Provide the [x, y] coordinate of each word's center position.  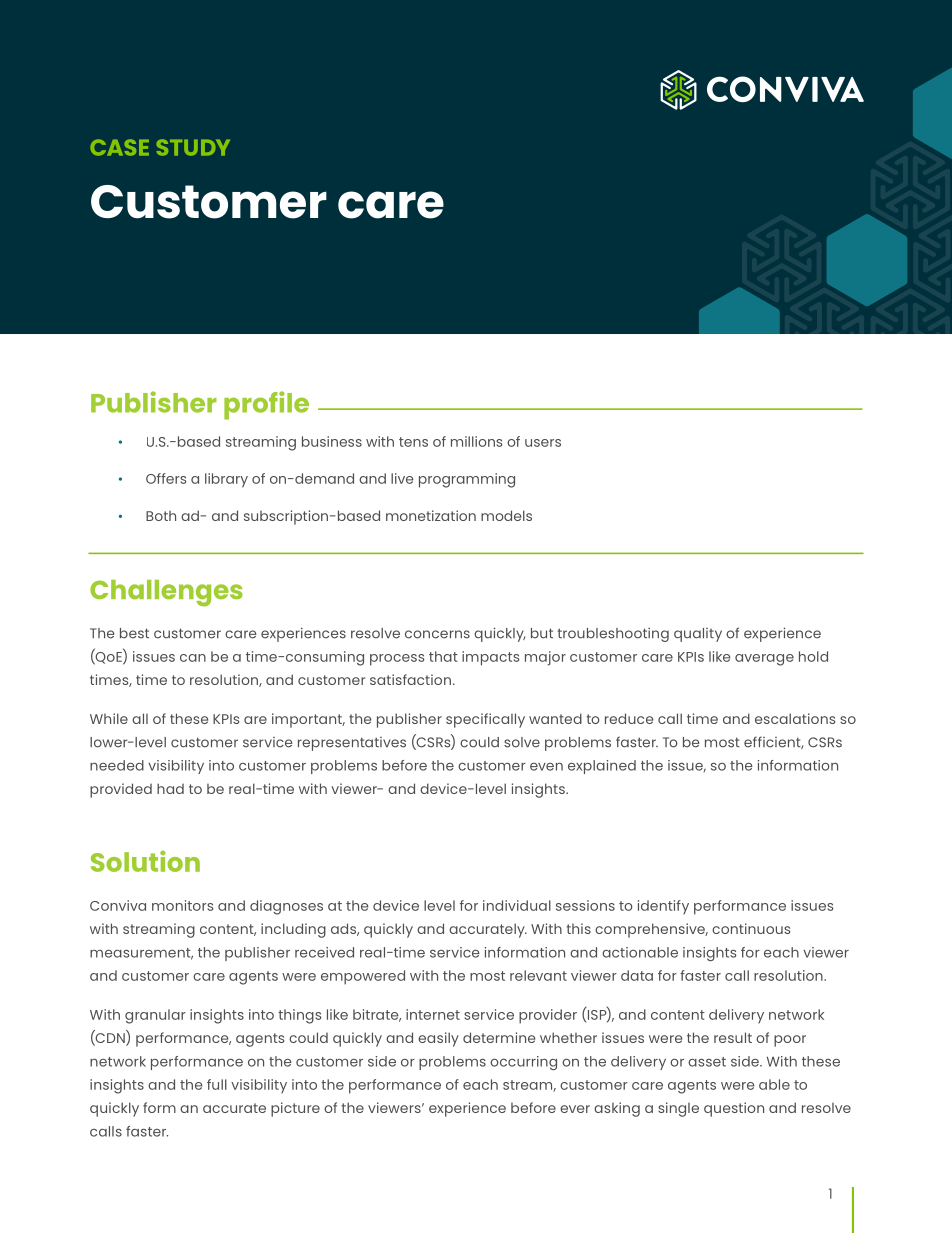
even [546, 766]
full [217, 1084]
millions [477, 441]
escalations [795, 718]
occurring [523, 1063]
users [543, 443]
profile [266, 405]
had [170, 788]
